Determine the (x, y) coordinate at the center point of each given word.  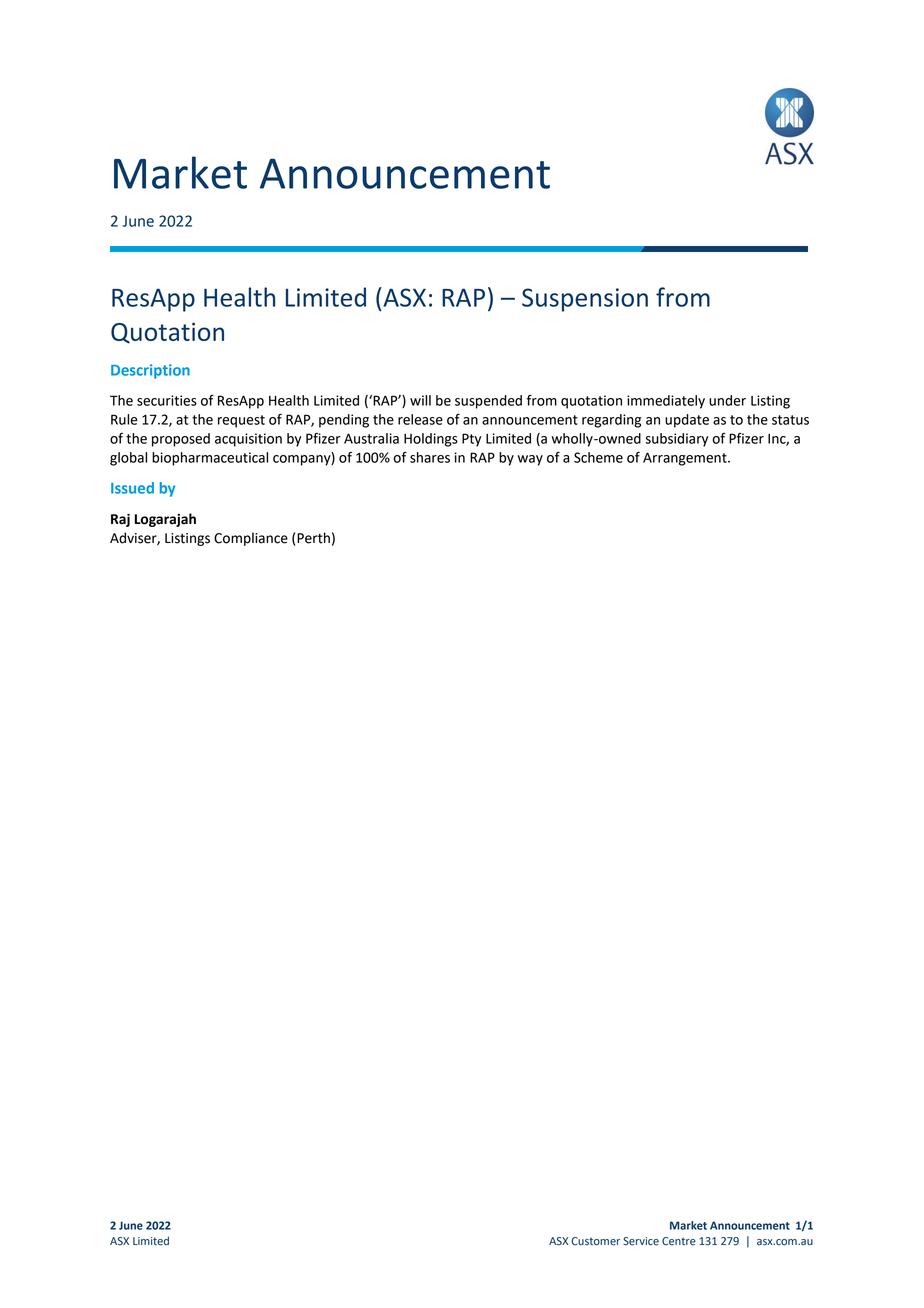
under (727, 400)
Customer (595, 1241)
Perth (313, 538)
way (530, 460)
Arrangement (686, 459)
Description (150, 371)
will (420, 400)
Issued (132, 488)
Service (641, 1241)
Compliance (251, 539)
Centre (679, 1241)
